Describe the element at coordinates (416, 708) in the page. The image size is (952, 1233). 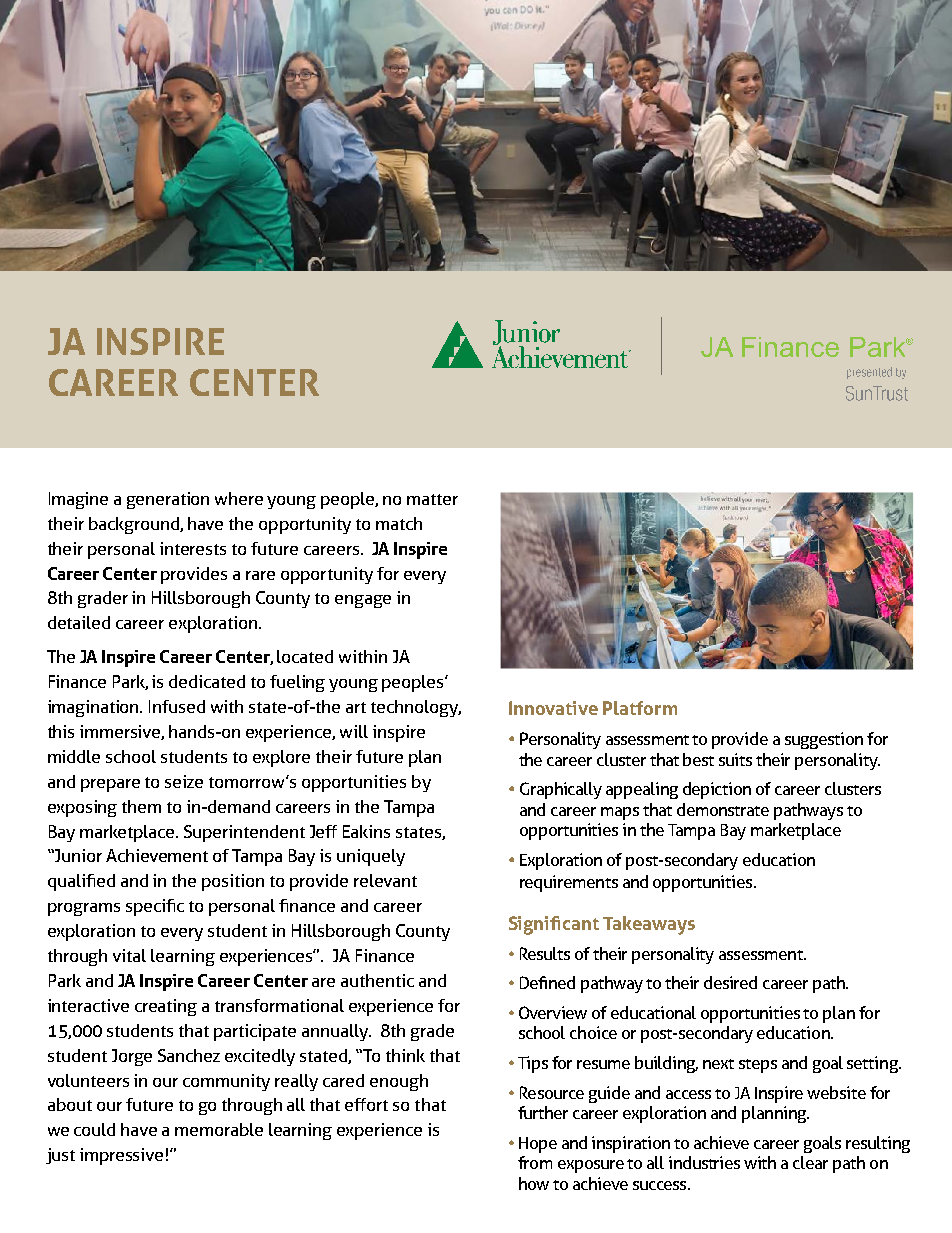
I see `technology` at that location.
